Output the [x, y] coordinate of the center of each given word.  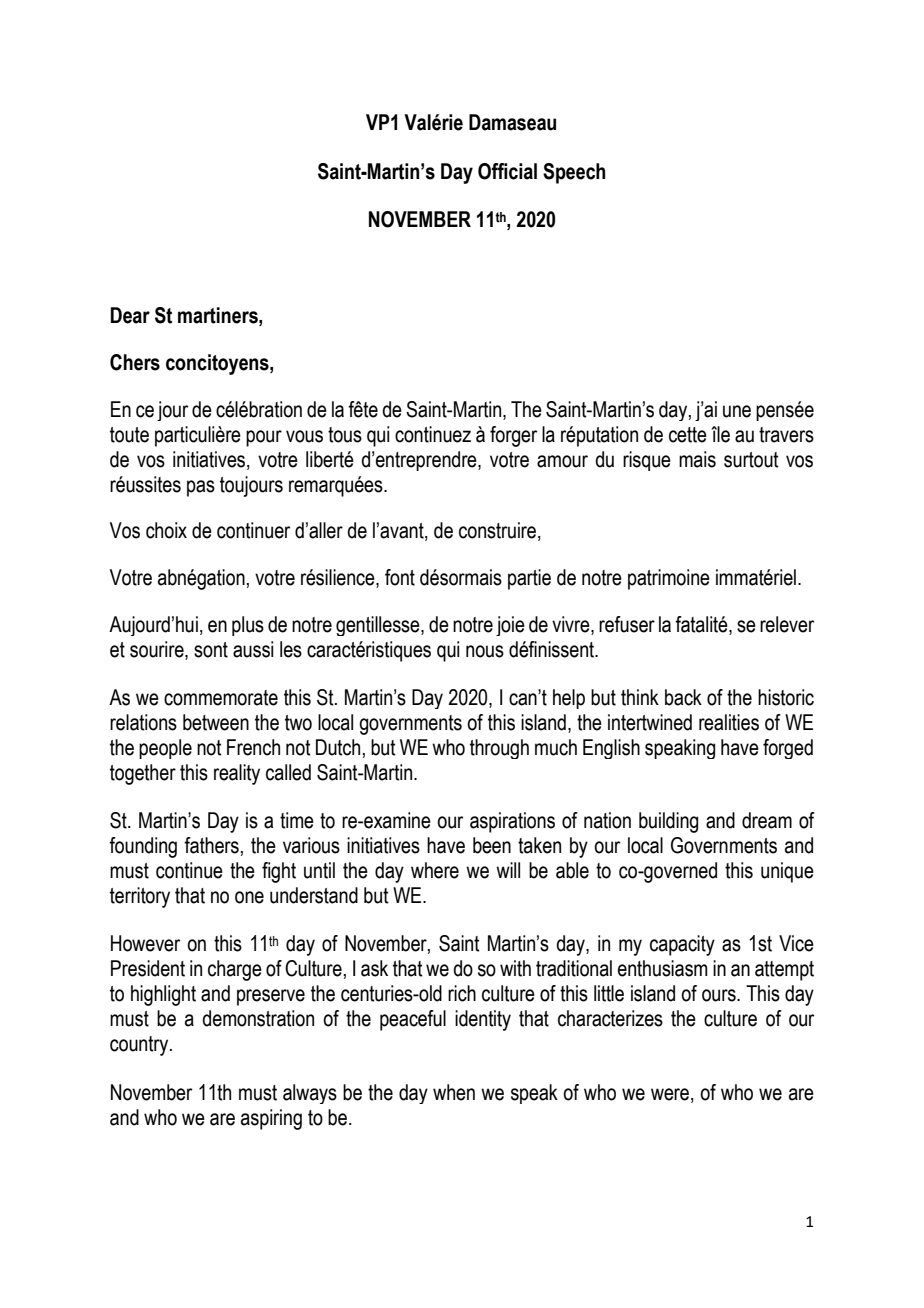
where [435, 870]
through [499, 749]
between [216, 722]
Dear [130, 315]
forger [513, 436]
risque [647, 461]
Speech [574, 173]
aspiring [271, 1119]
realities [729, 722]
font [400, 577]
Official [507, 171]
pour [264, 438]
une [737, 411]
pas [201, 488]
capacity [682, 945]
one [249, 897]
